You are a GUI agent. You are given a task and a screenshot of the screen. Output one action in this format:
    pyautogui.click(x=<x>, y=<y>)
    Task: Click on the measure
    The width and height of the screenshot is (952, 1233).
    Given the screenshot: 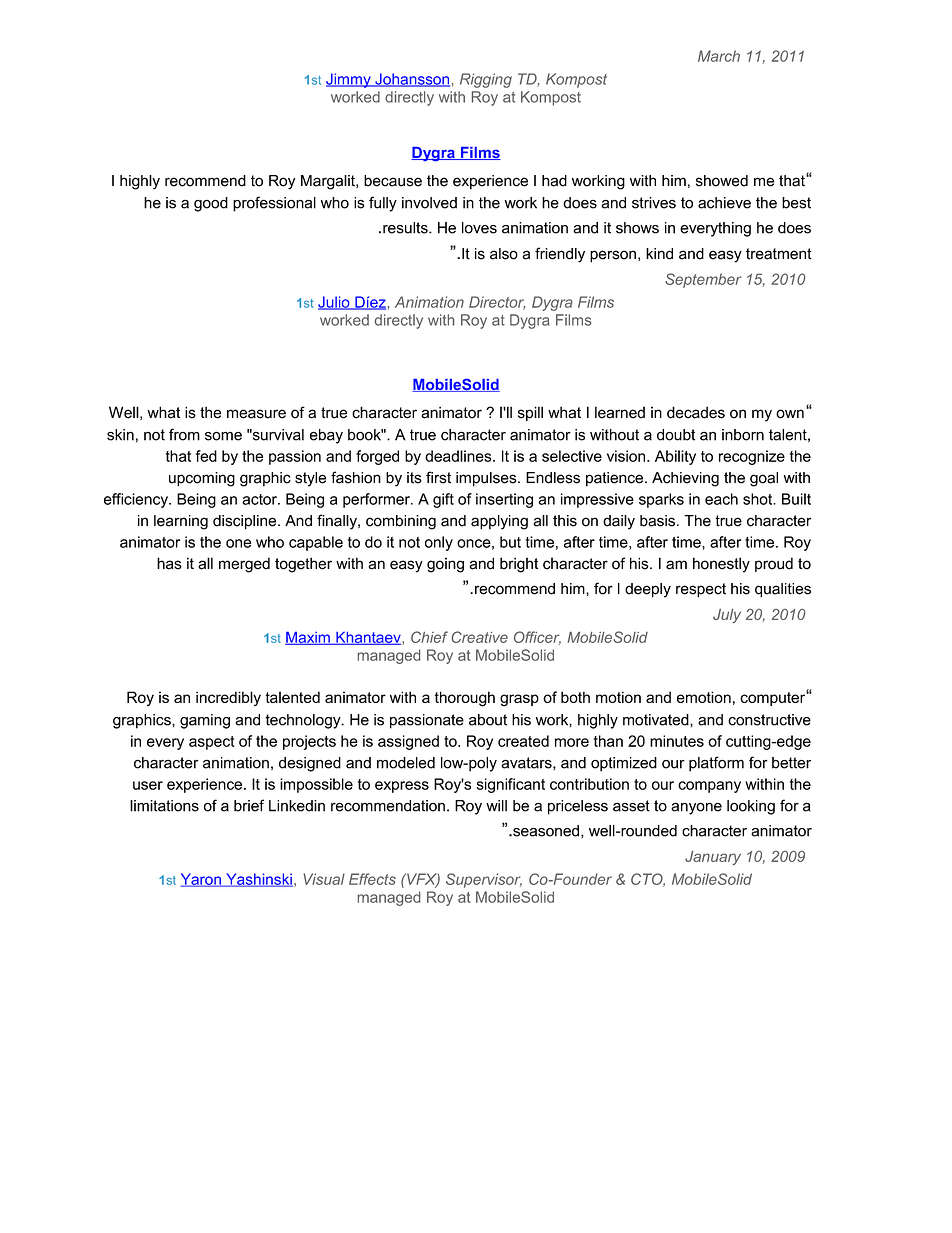 What is the action you would take?
    pyautogui.click(x=256, y=414)
